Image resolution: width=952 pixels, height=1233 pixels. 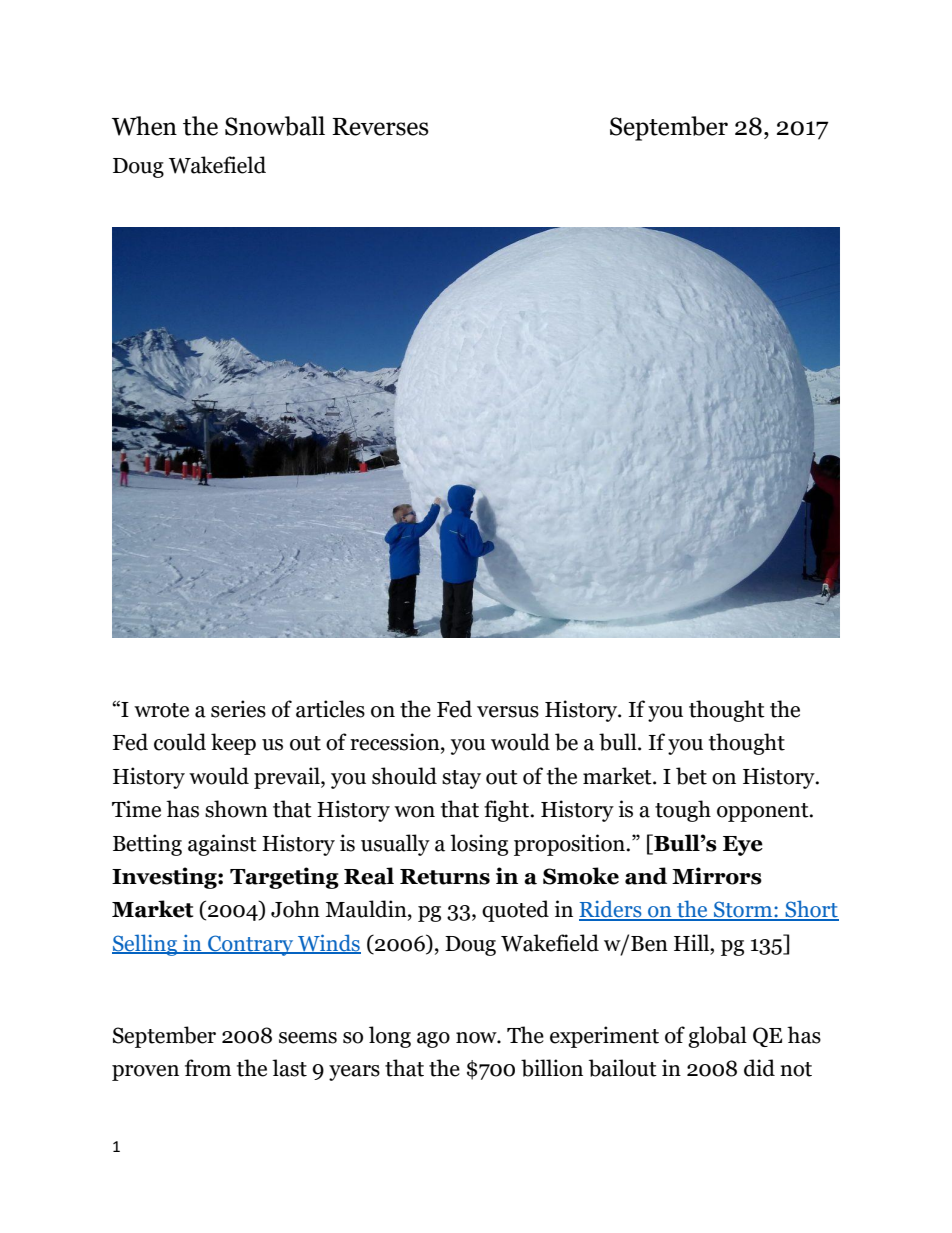 What do you see at coordinates (238, 709) in the screenshot?
I see `series` at bounding box center [238, 709].
